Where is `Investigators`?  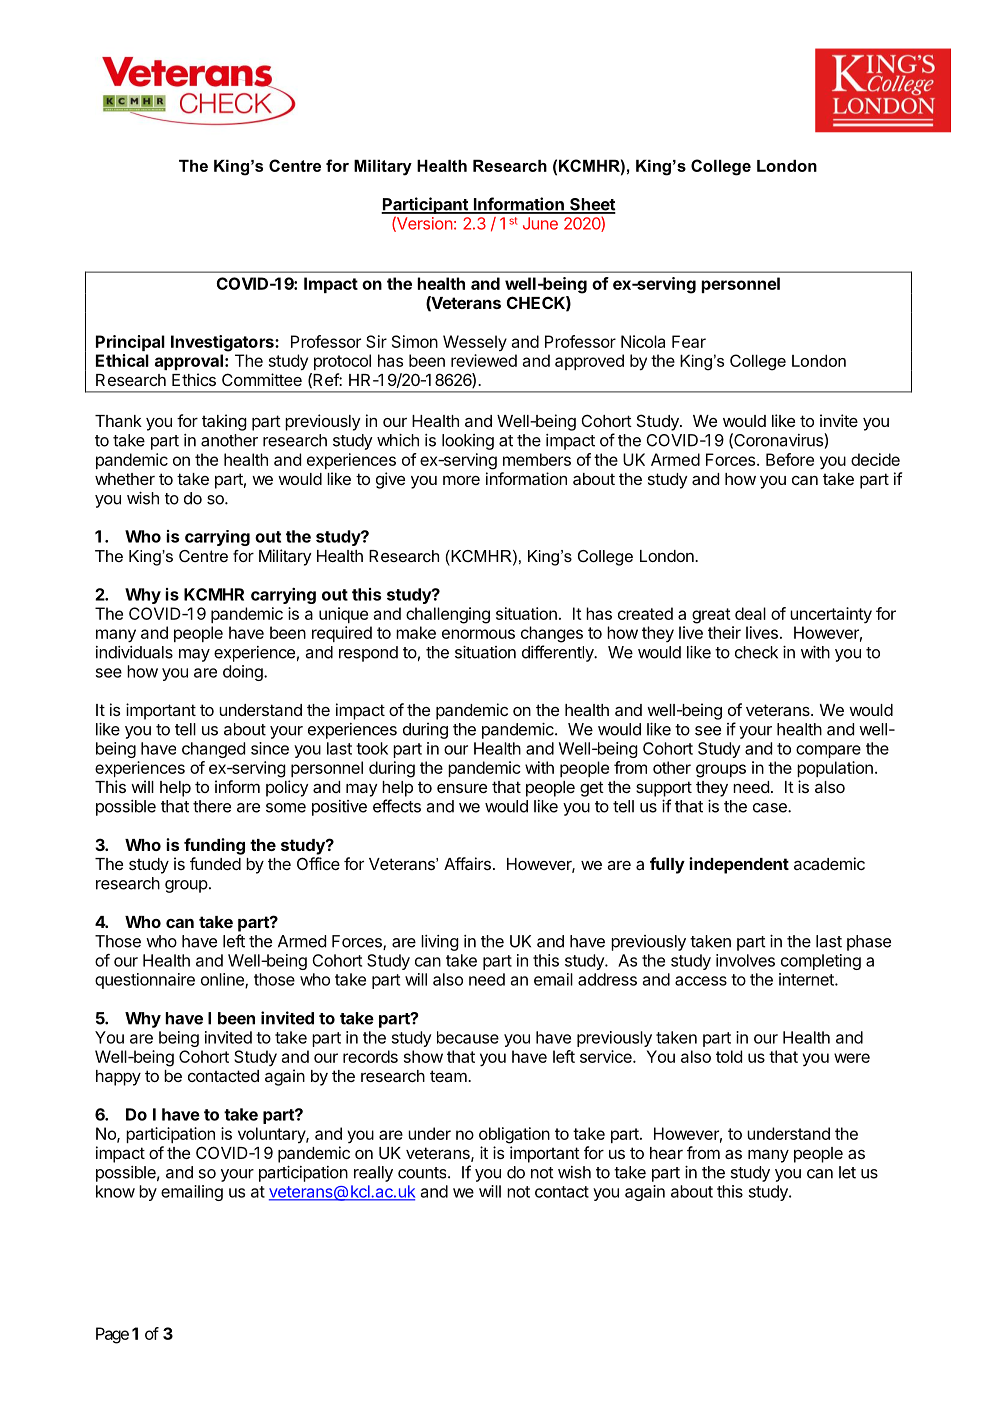 Investigators is located at coordinates (223, 343).
